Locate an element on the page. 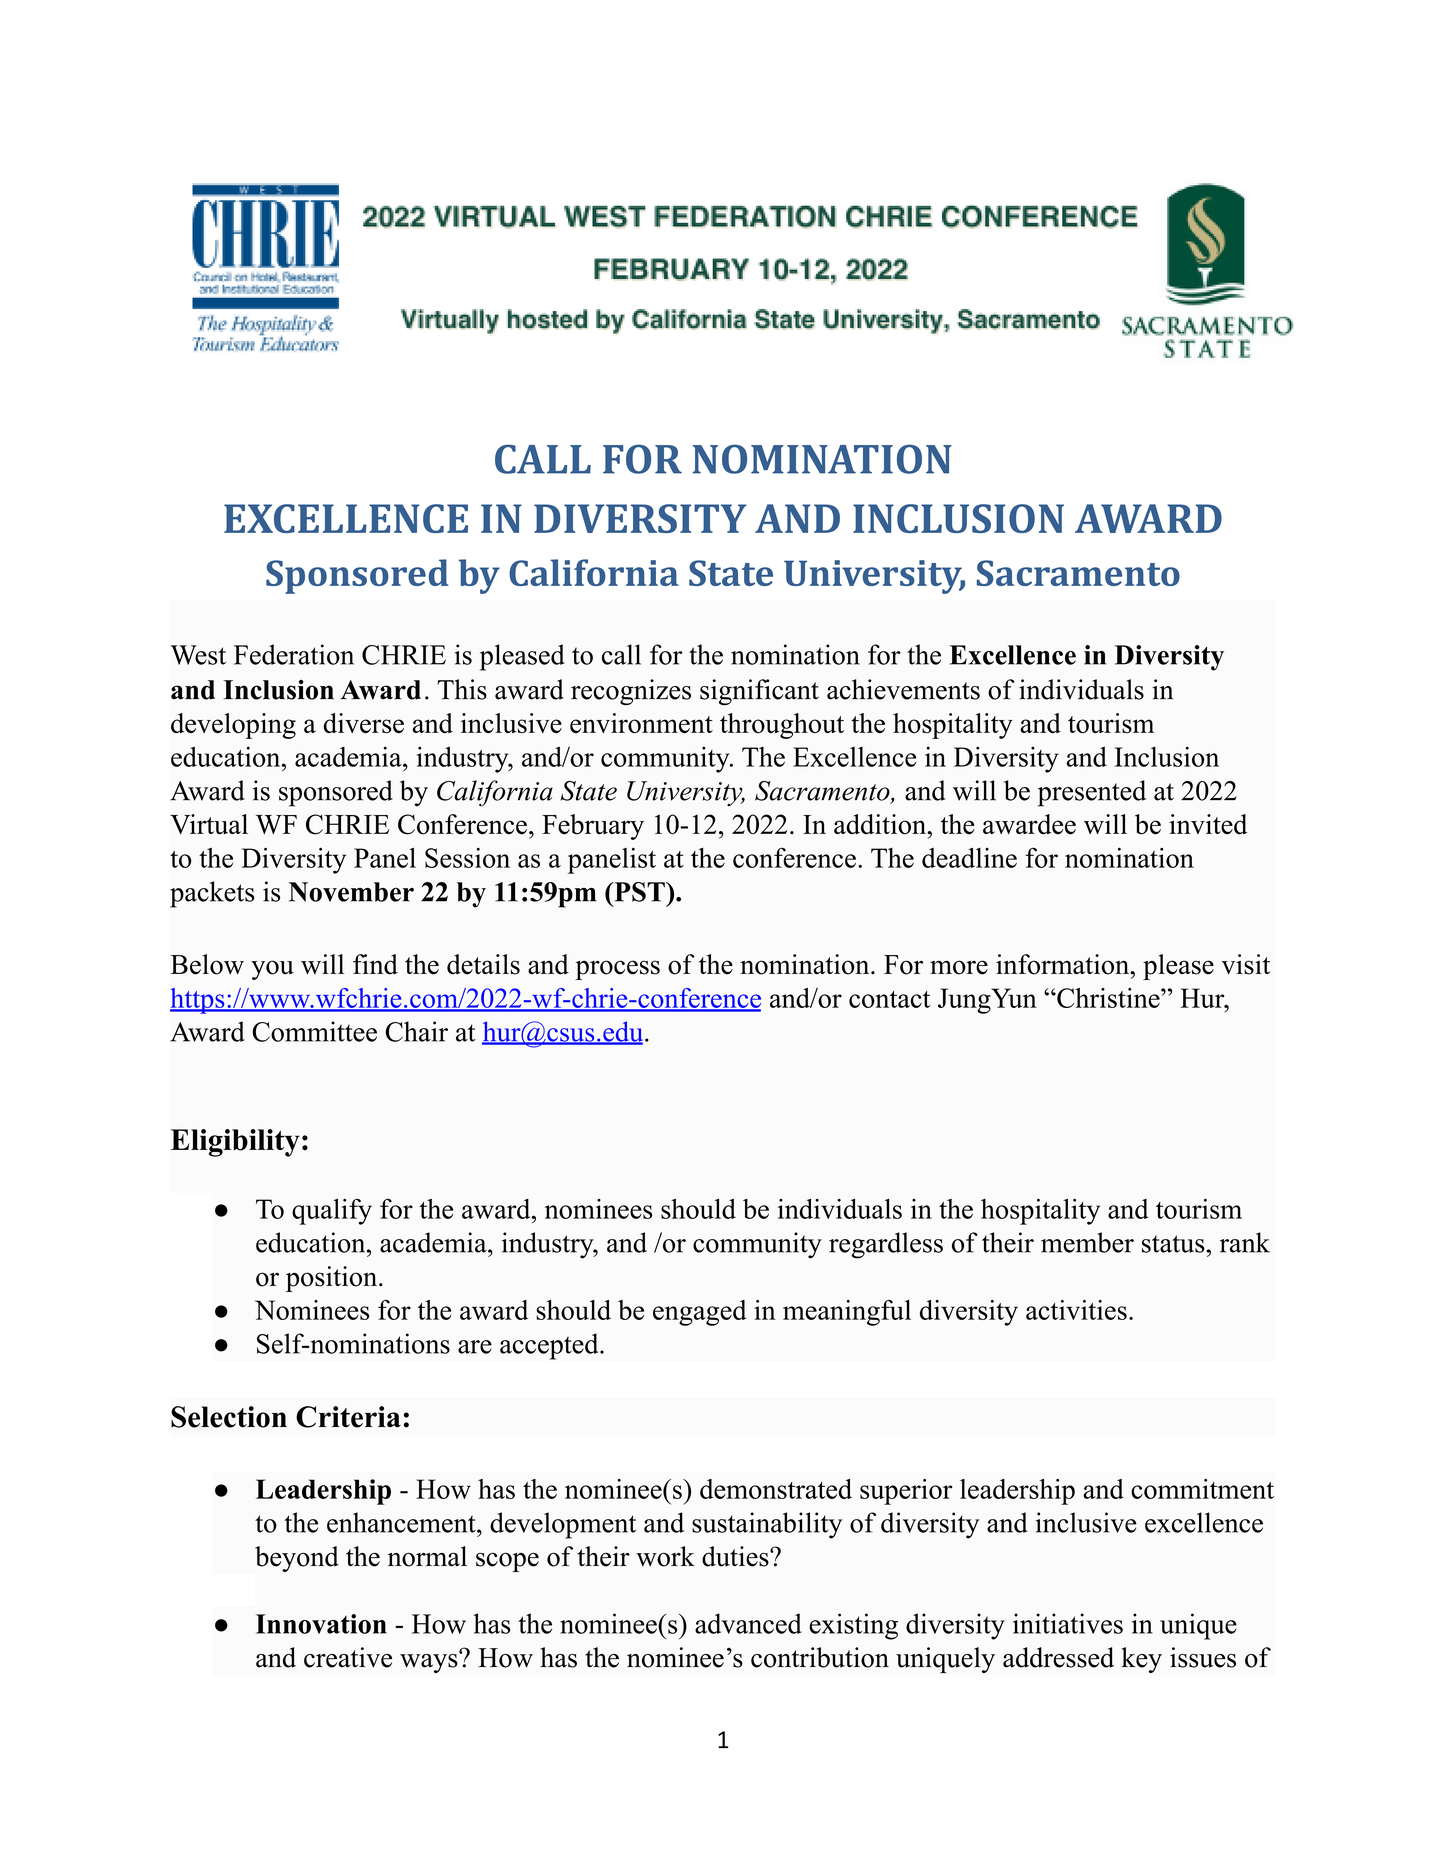  Innovation is located at coordinates (321, 1624).
